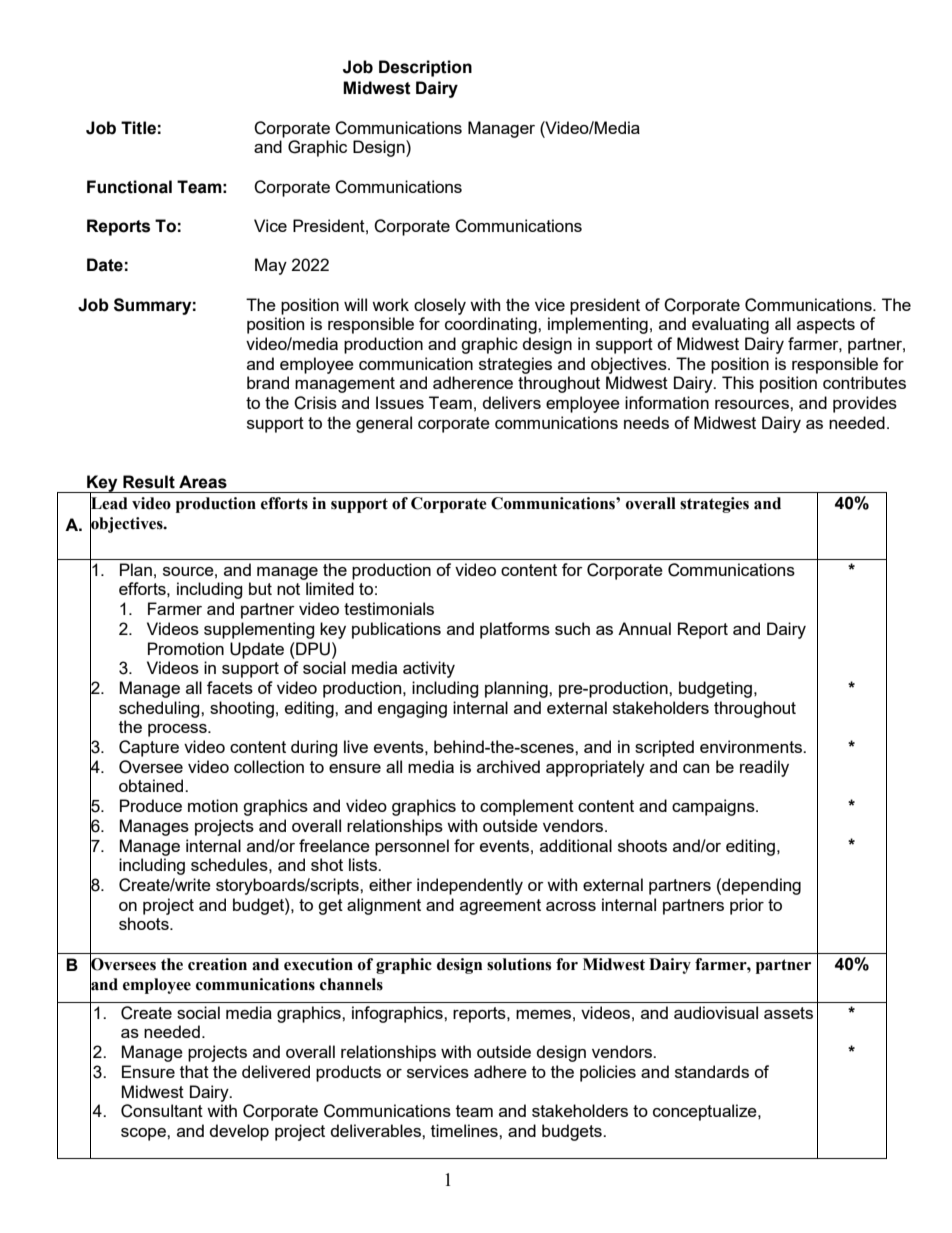 The width and height of the screenshot is (952, 1233). What do you see at coordinates (644, 628) in the screenshot?
I see `Annual` at bounding box center [644, 628].
